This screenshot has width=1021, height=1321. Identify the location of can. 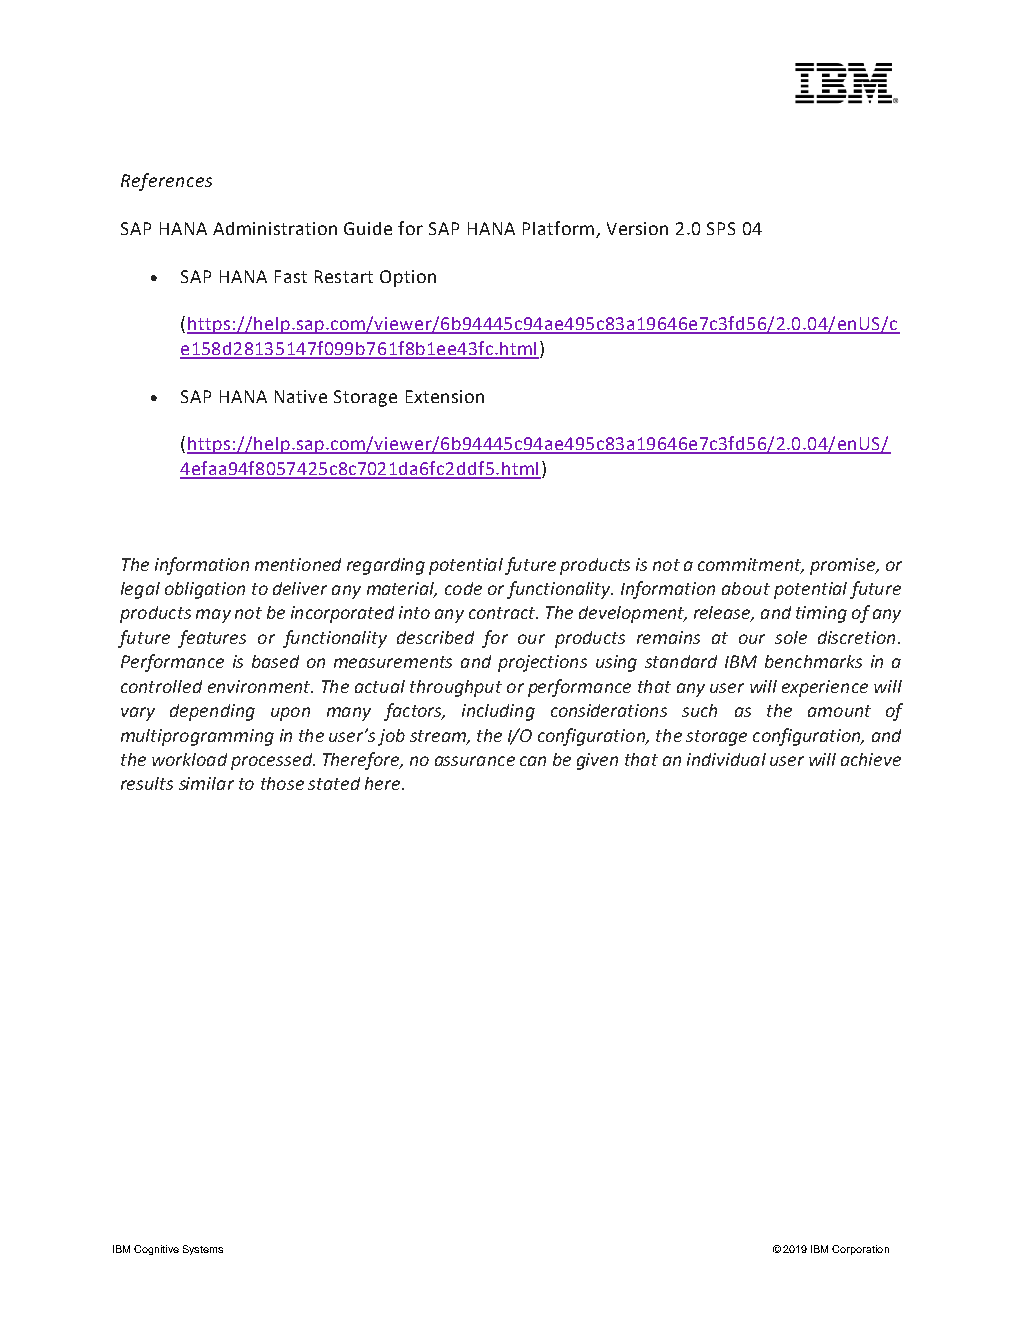
(533, 761).
